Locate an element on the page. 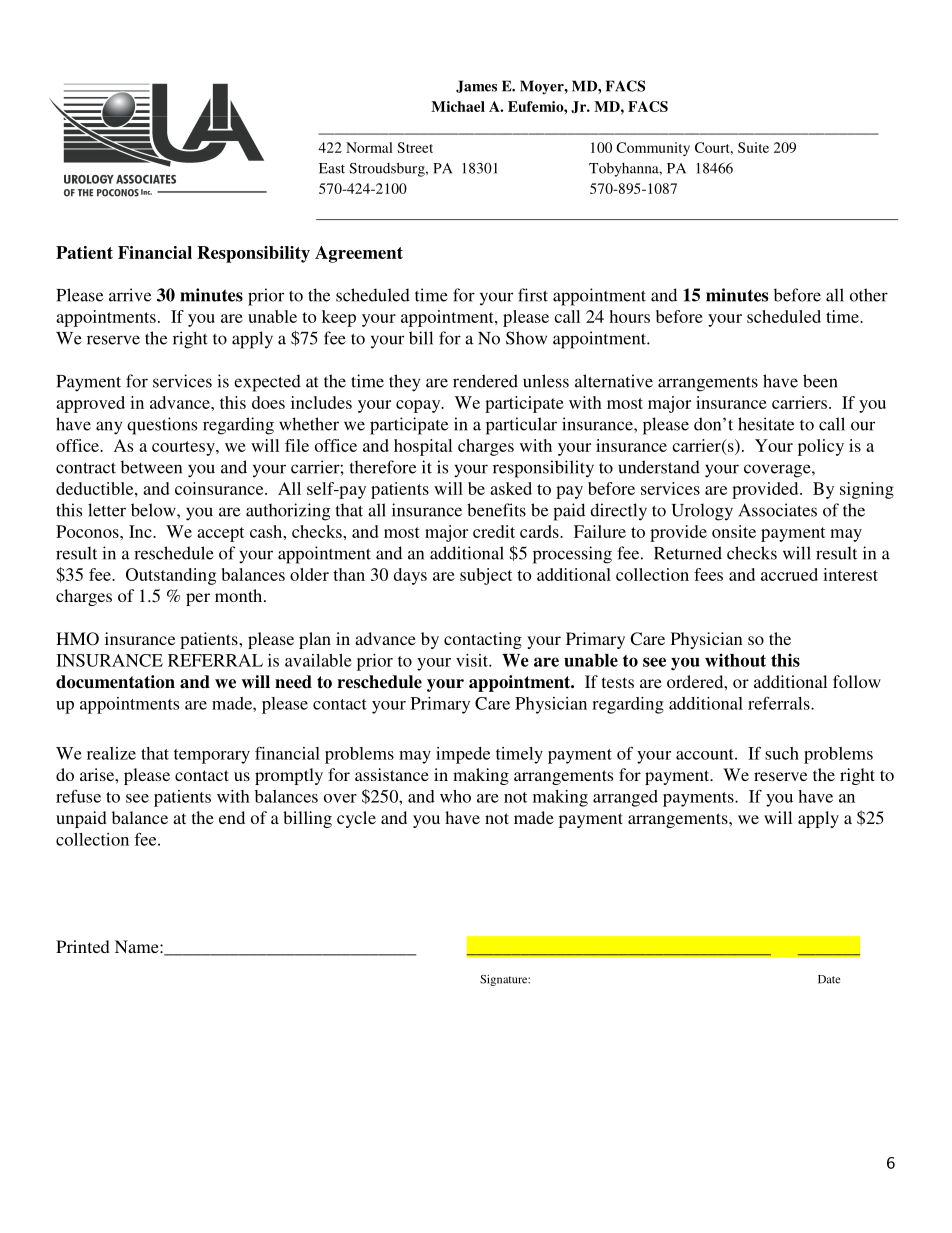 The width and height of the document is (952, 1233). East is located at coordinates (332, 168).
